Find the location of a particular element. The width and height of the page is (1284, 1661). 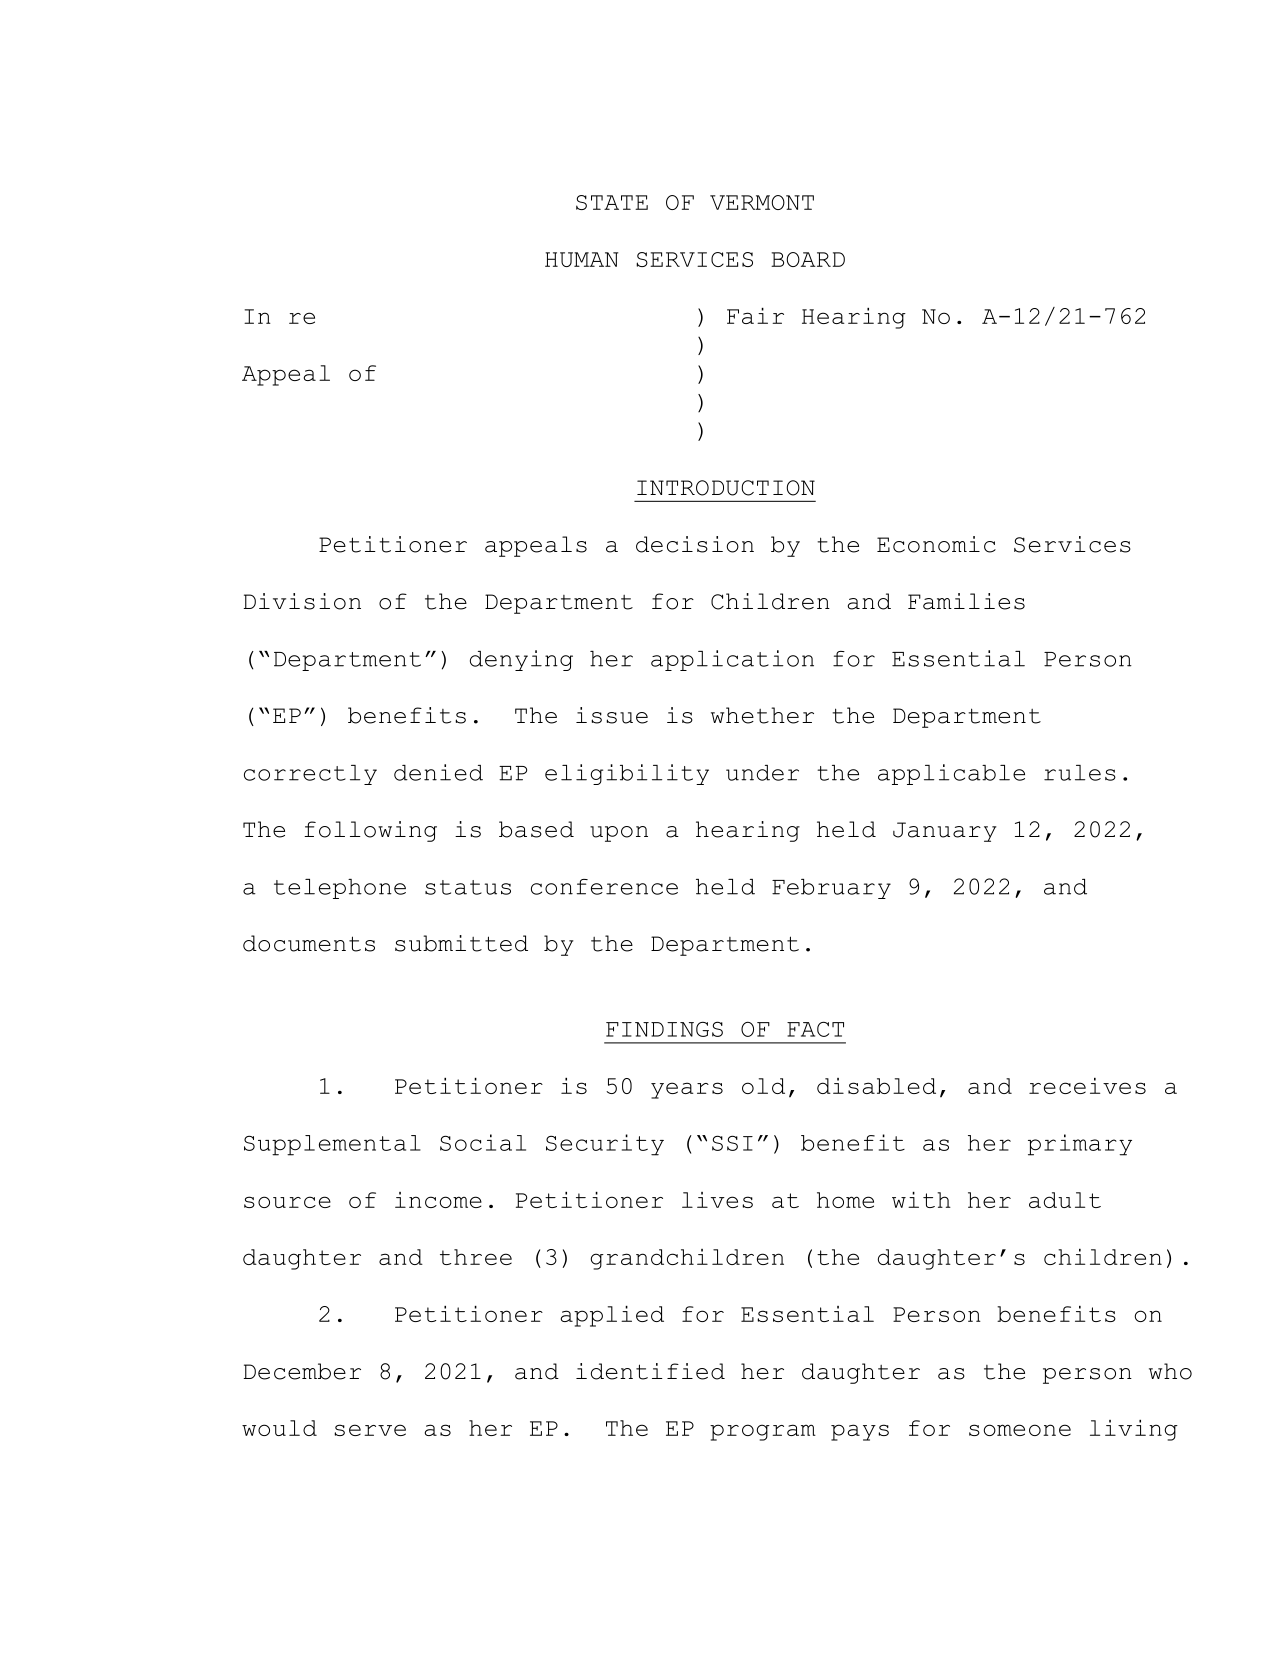

under is located at coordinates (762, 773).
